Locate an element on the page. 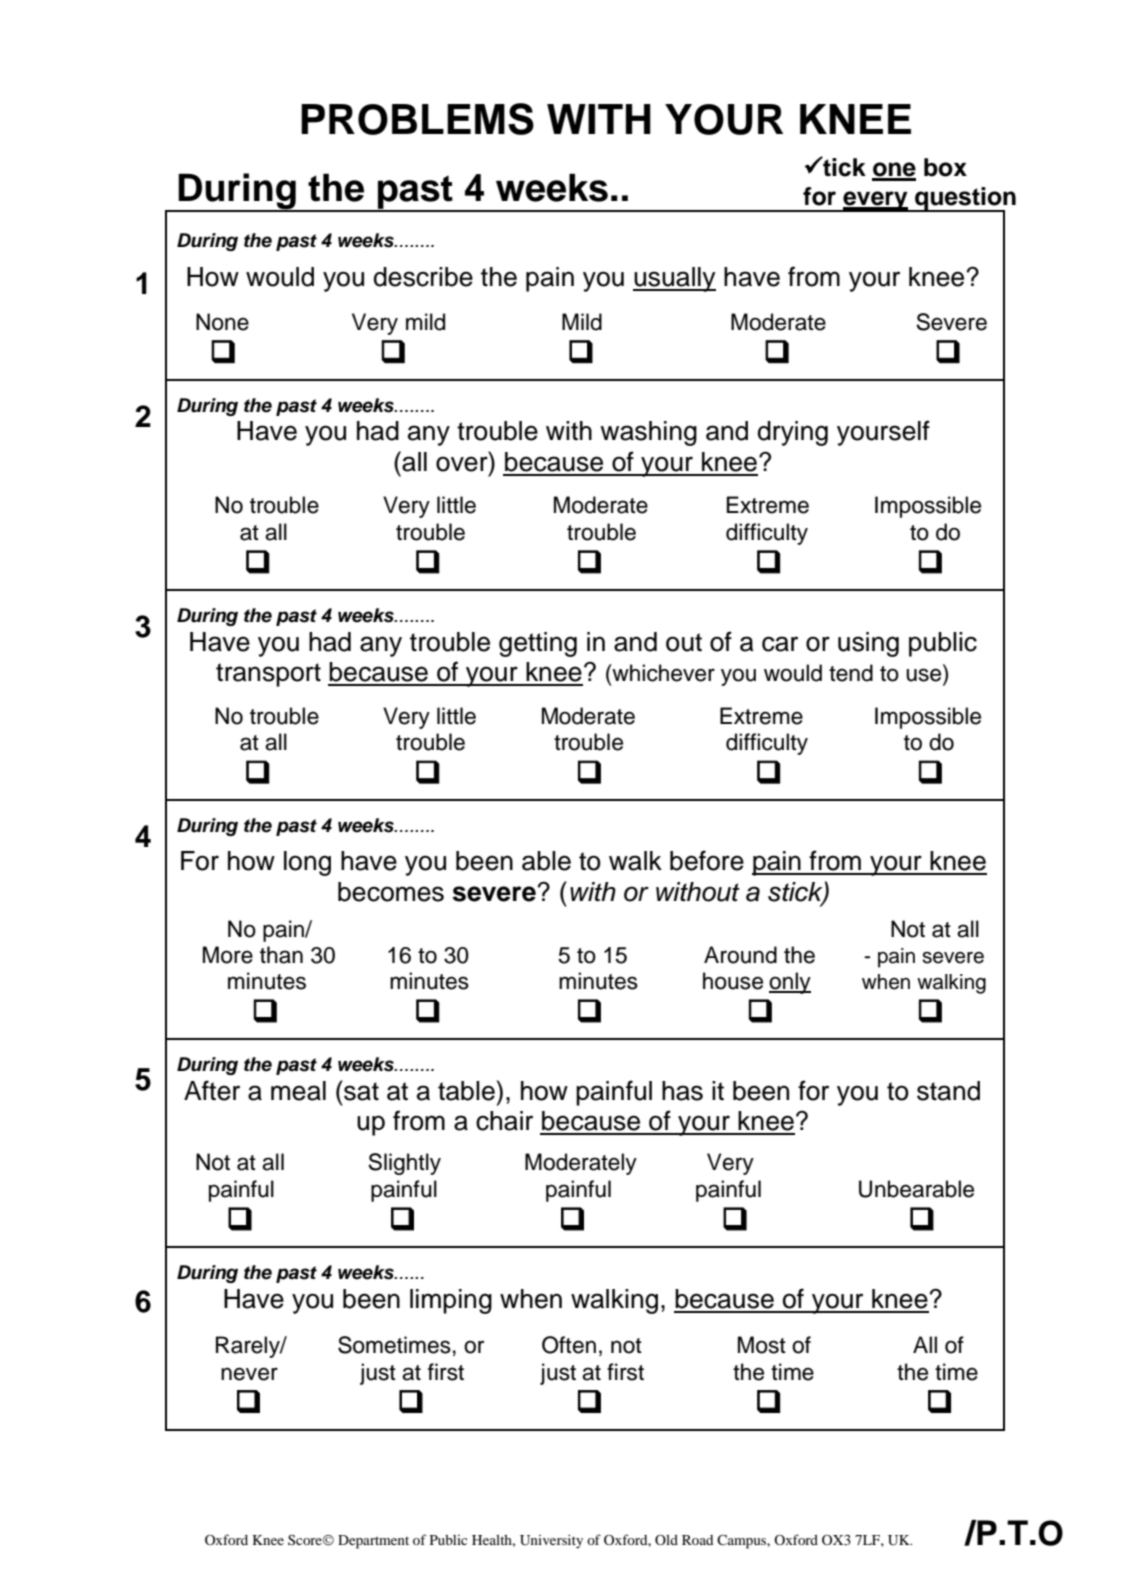 The height and width of the page is (1595, 1127). chair is located at coordinates (504, 1121).
